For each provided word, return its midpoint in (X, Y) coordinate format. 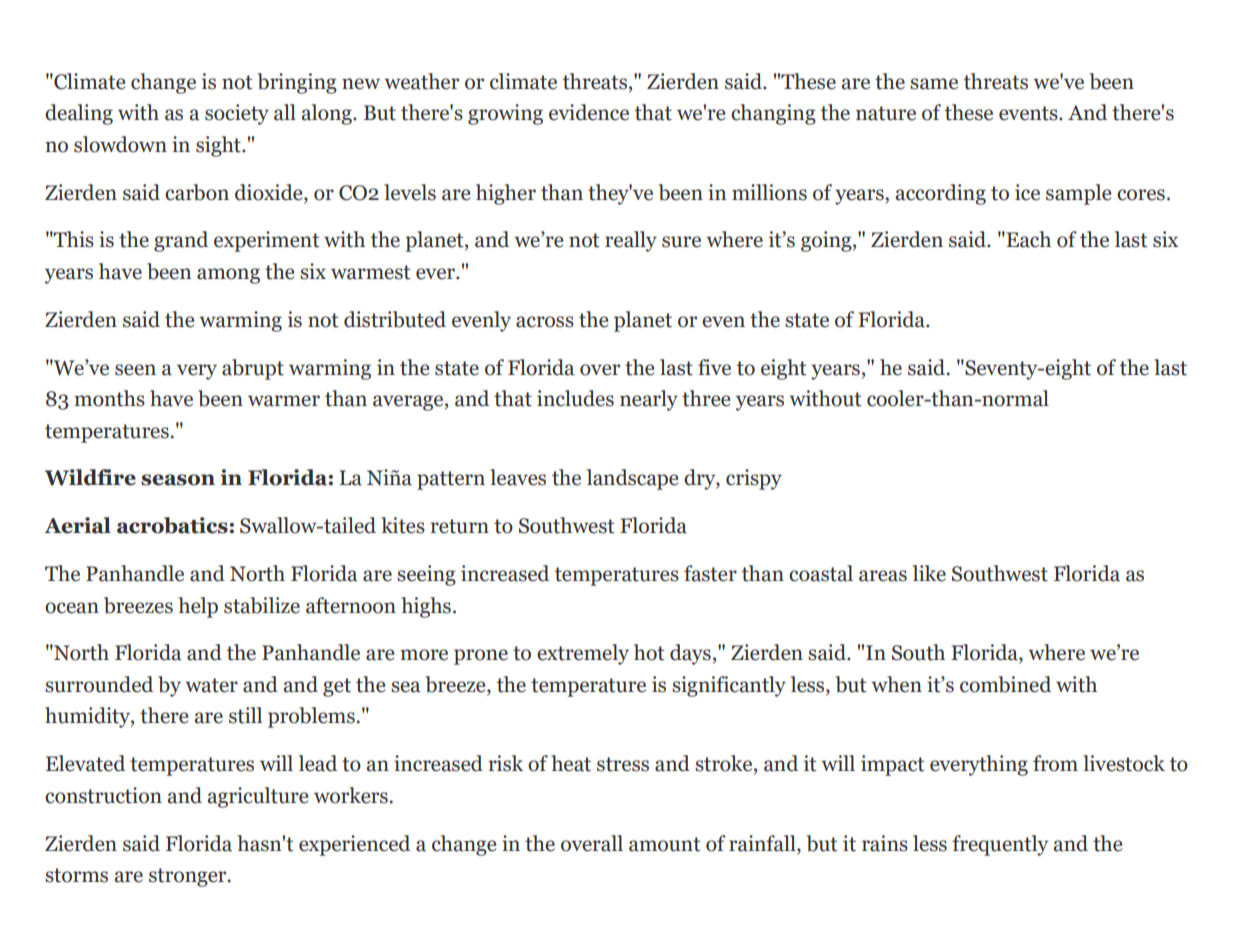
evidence (589, 112)
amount (665, 844)
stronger (189, 877)
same (934, 84)
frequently (1000, 845)
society (237, 114)
